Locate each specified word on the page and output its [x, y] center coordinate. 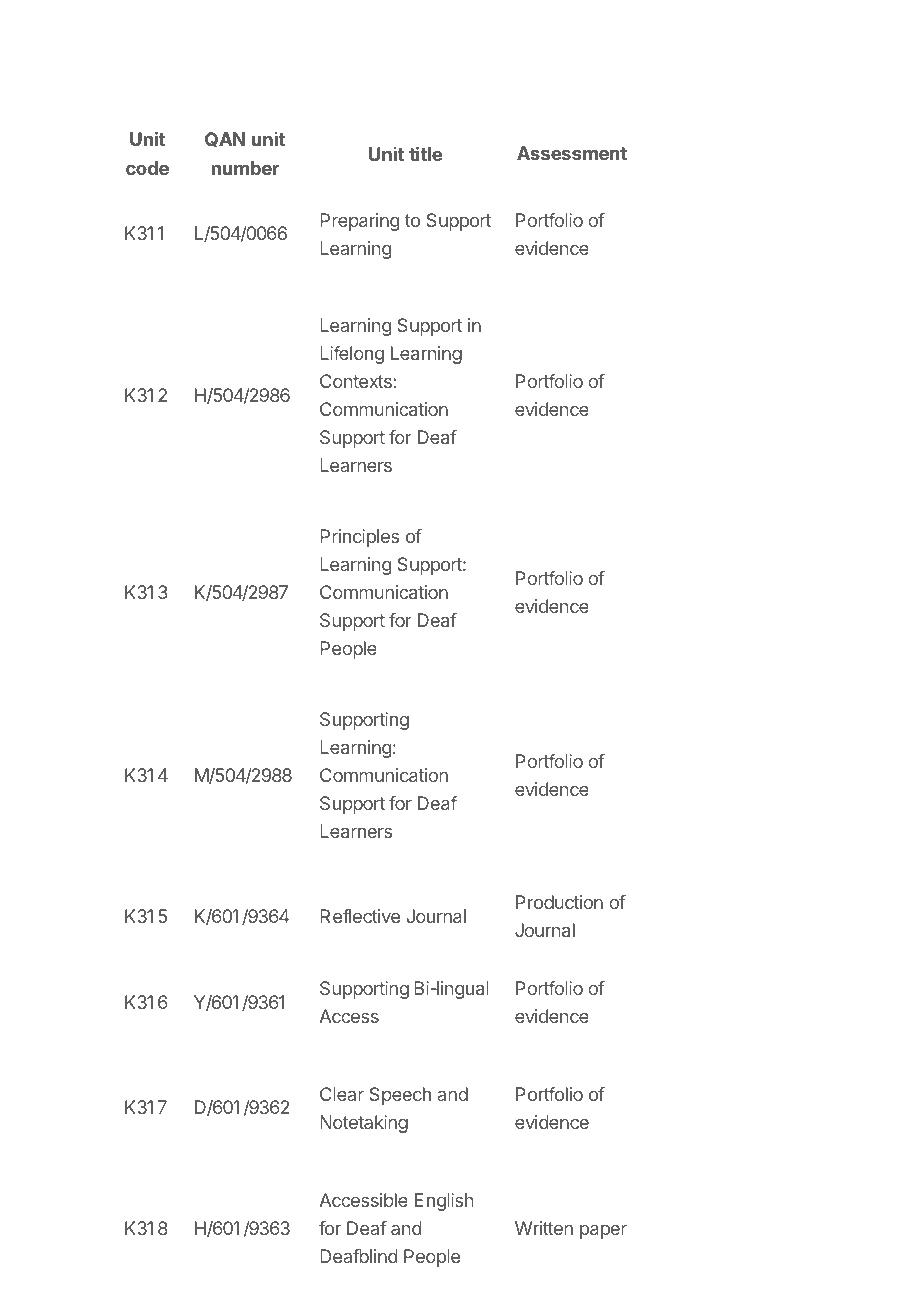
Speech [400, 1096]
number [245, 168]
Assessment [572, 153]
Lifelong [352, 355]
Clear [342, 1094]
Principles [359, 538]
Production [559, 902]
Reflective [360, 916]
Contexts [356, 381]
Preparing [359, 222]
